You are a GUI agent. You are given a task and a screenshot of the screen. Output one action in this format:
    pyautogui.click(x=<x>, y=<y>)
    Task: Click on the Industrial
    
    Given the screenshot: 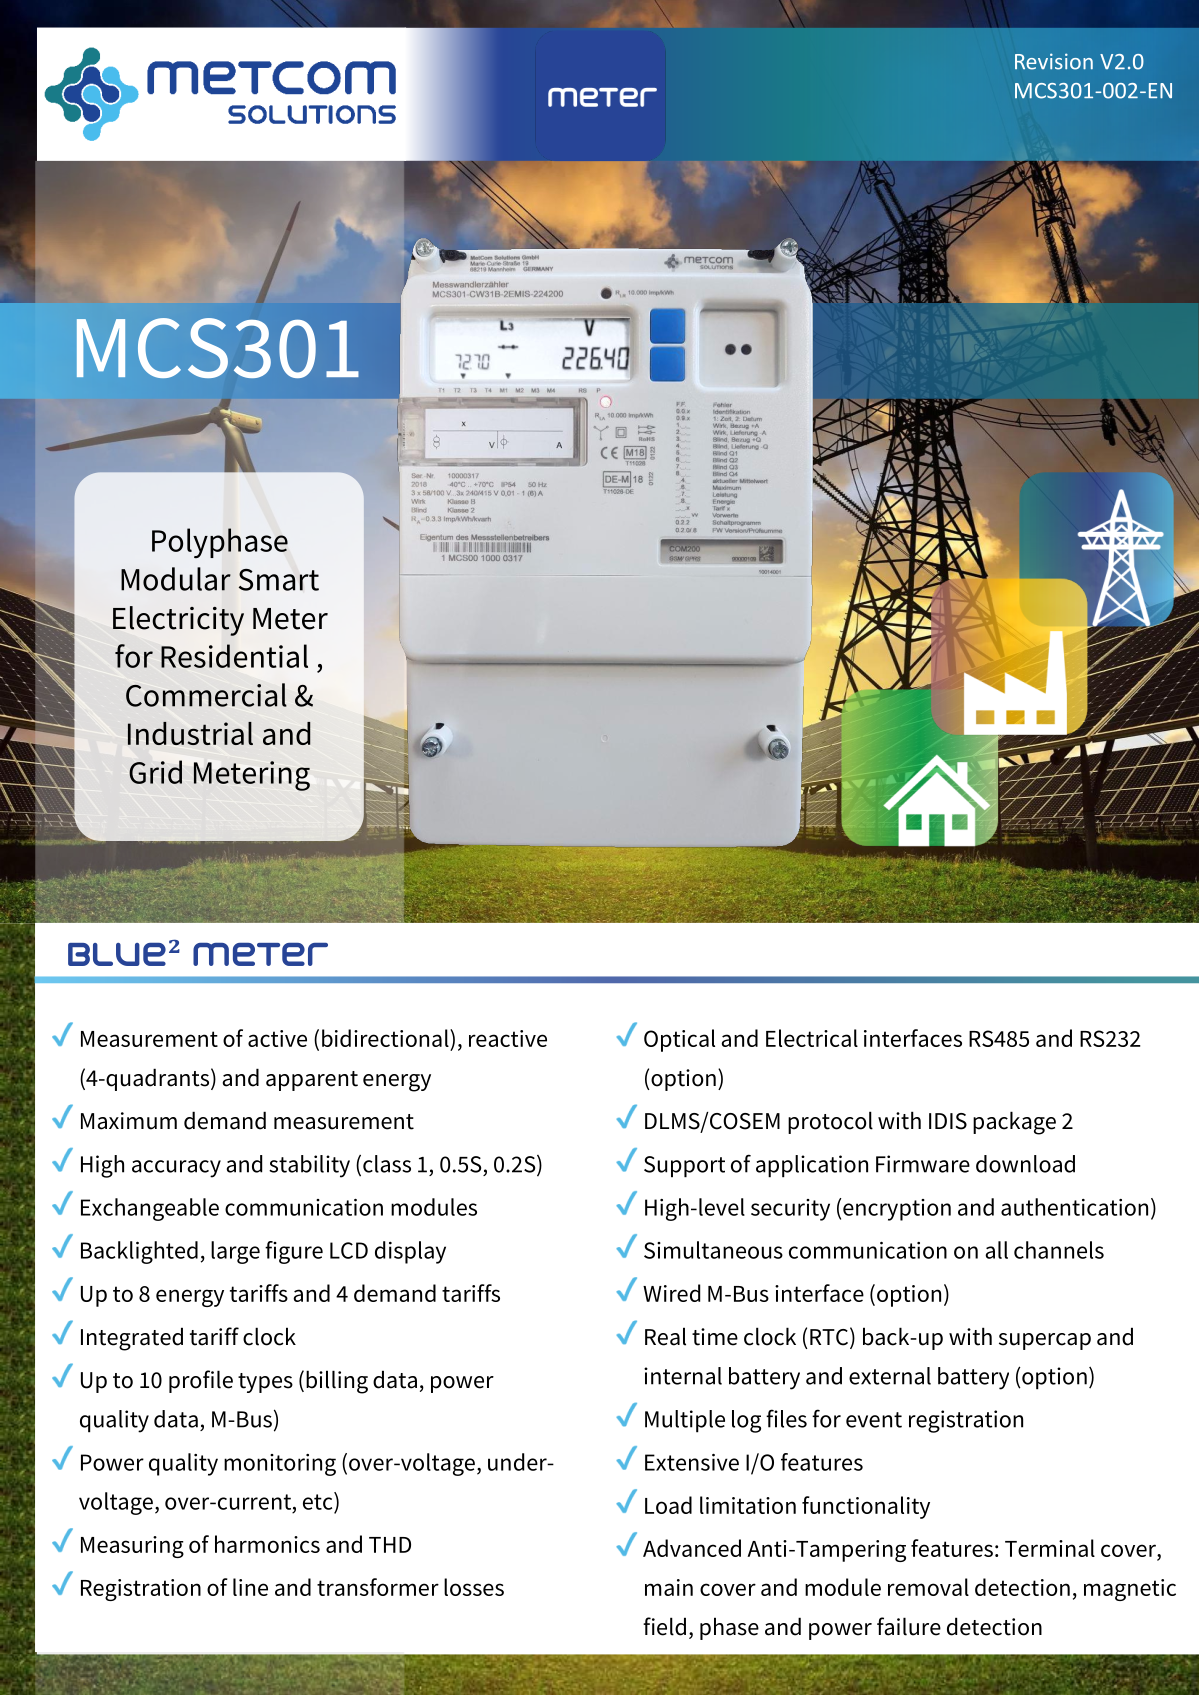 What is the action you would take?
    pyautogui.click(x=190, y=733)
